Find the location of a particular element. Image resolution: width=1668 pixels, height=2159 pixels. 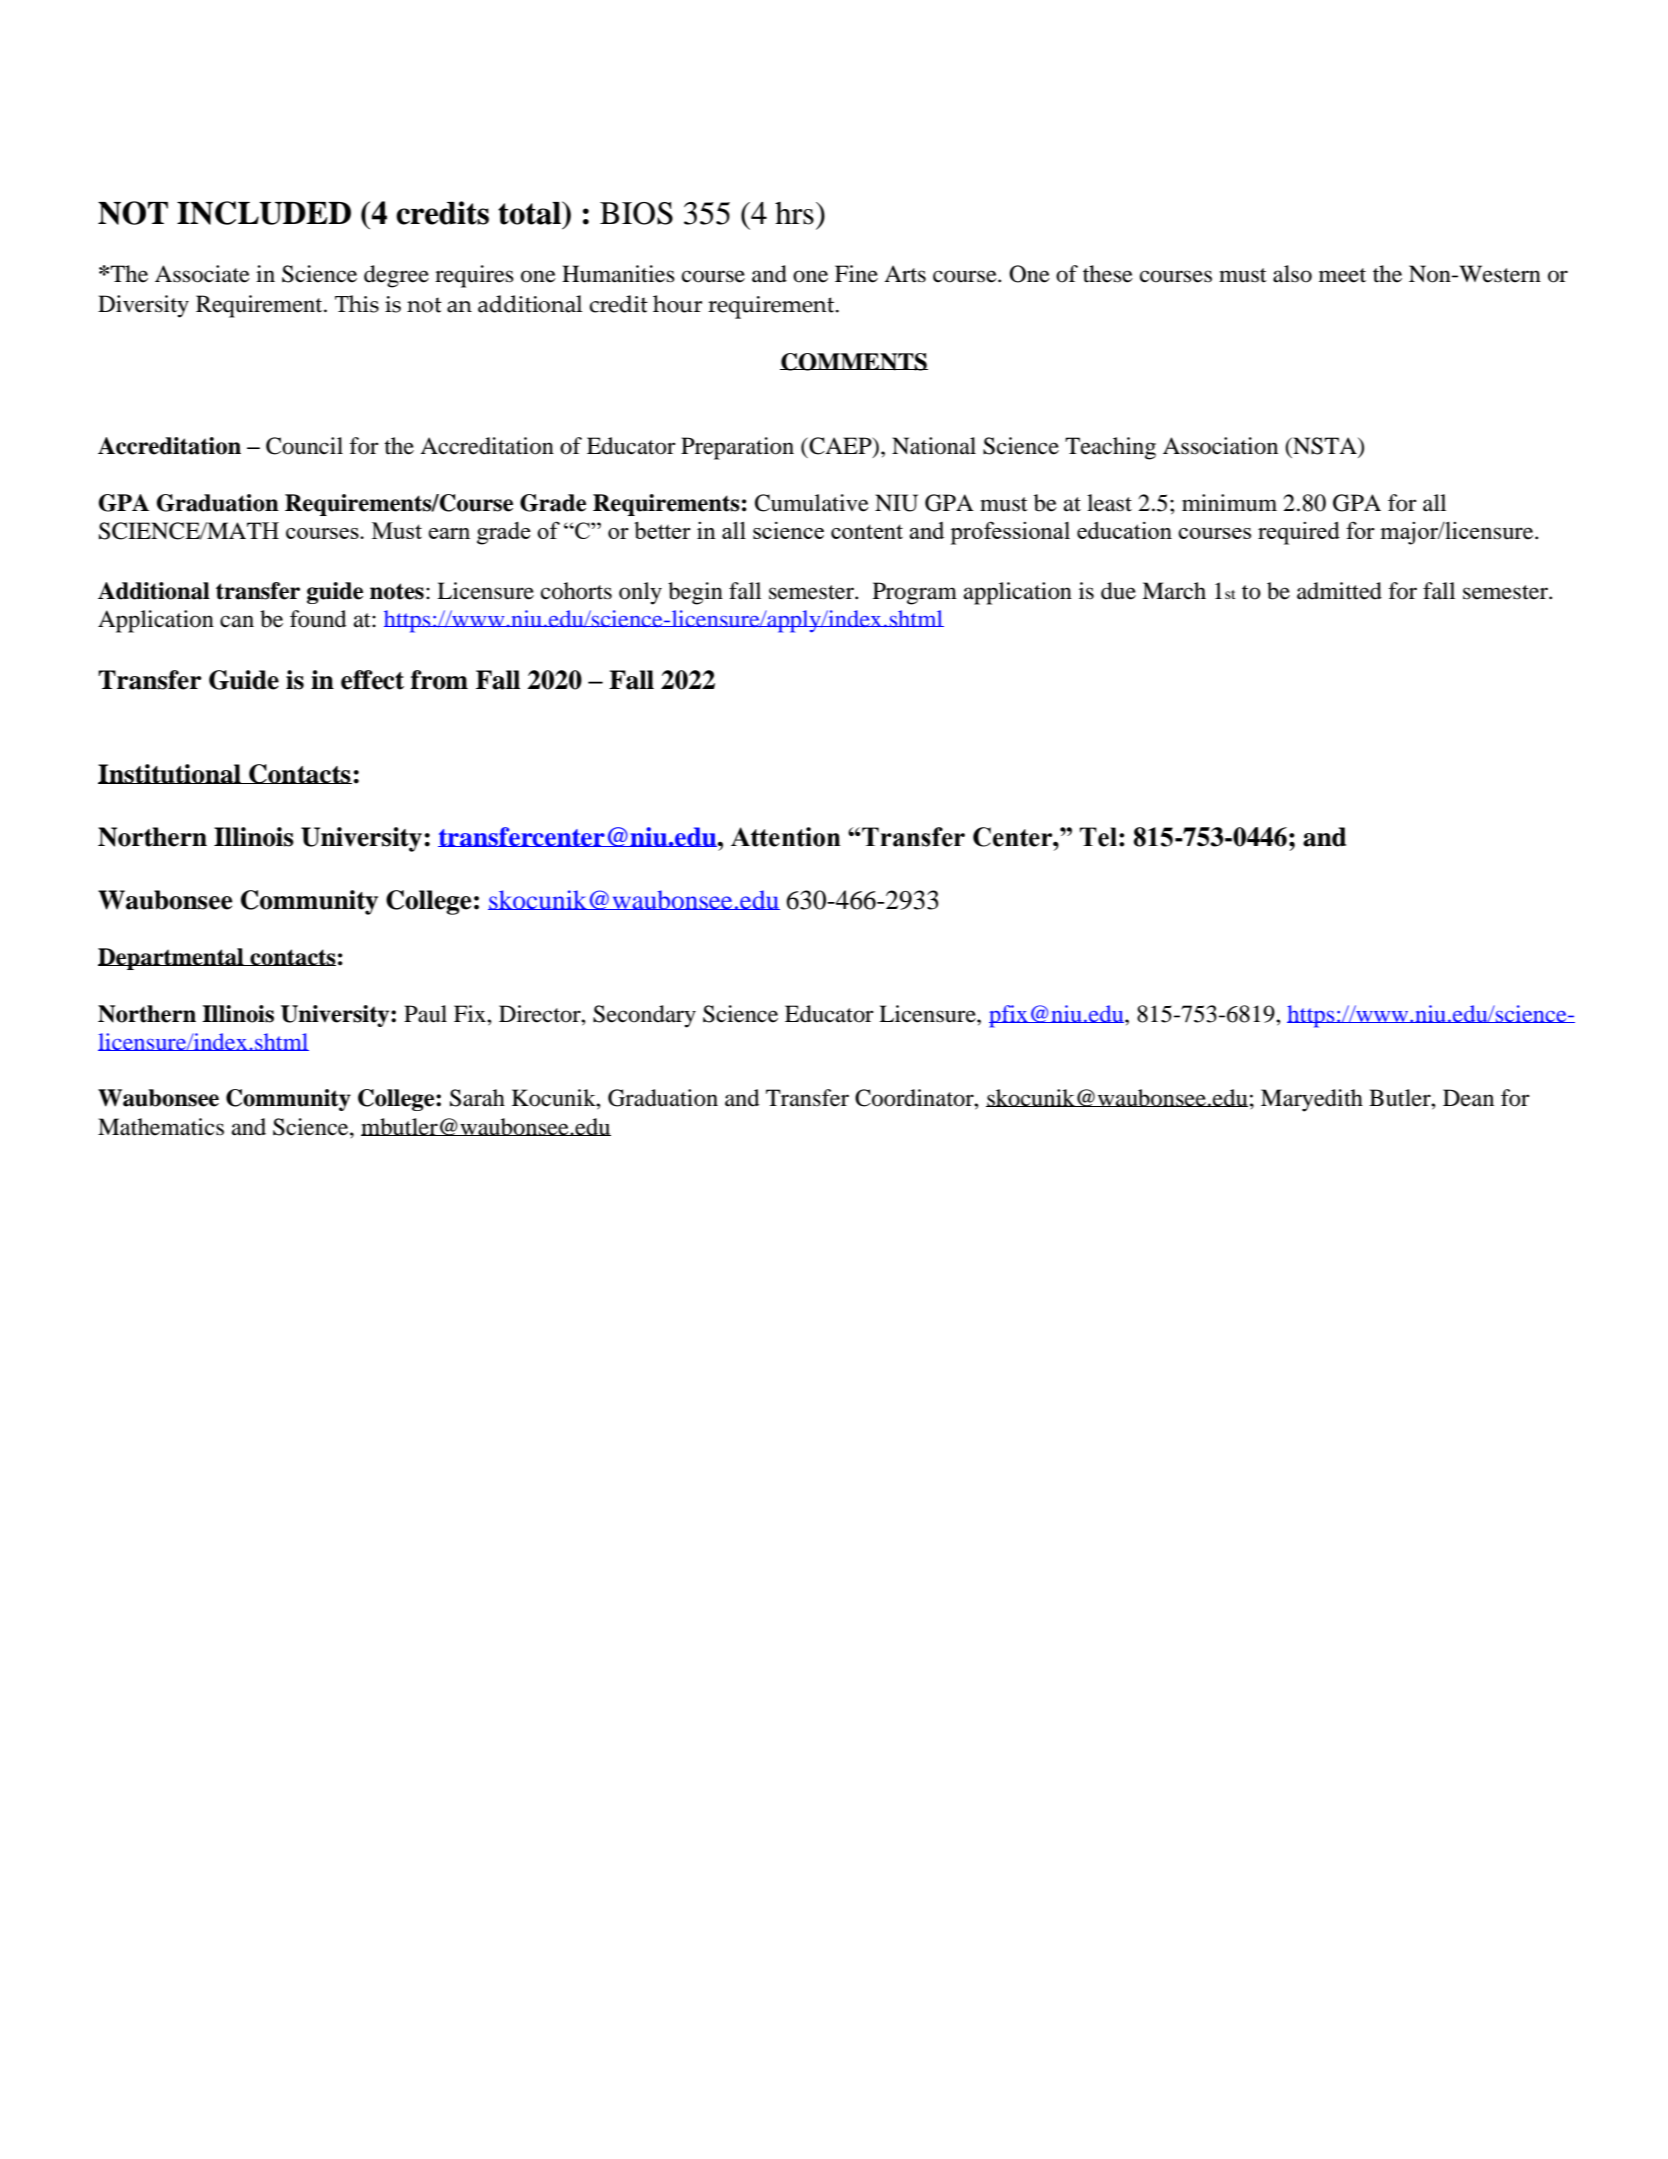

Program is located at coordinates (915, 593).
